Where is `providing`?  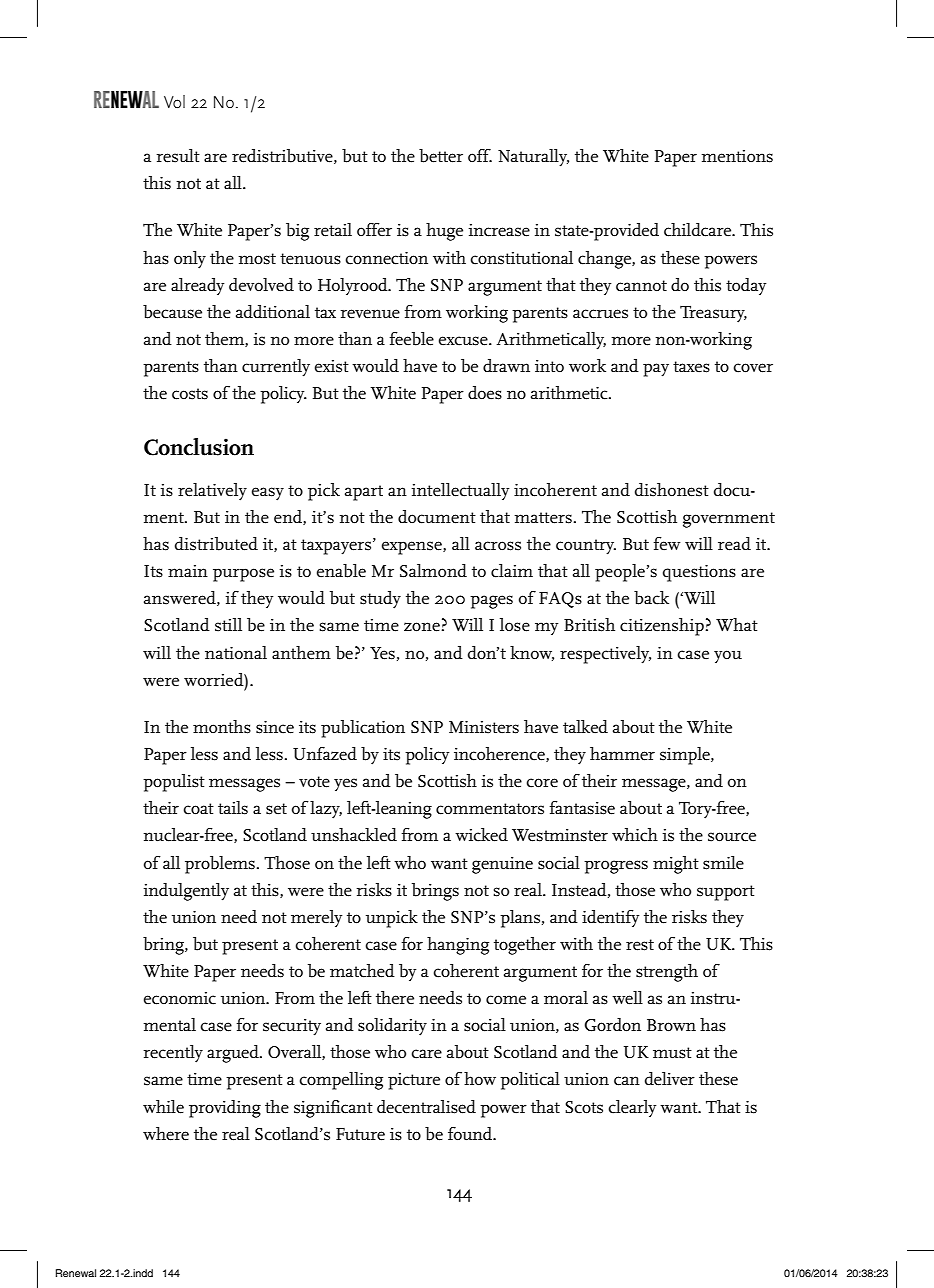 providing is located at coordinates (225, 1109).
